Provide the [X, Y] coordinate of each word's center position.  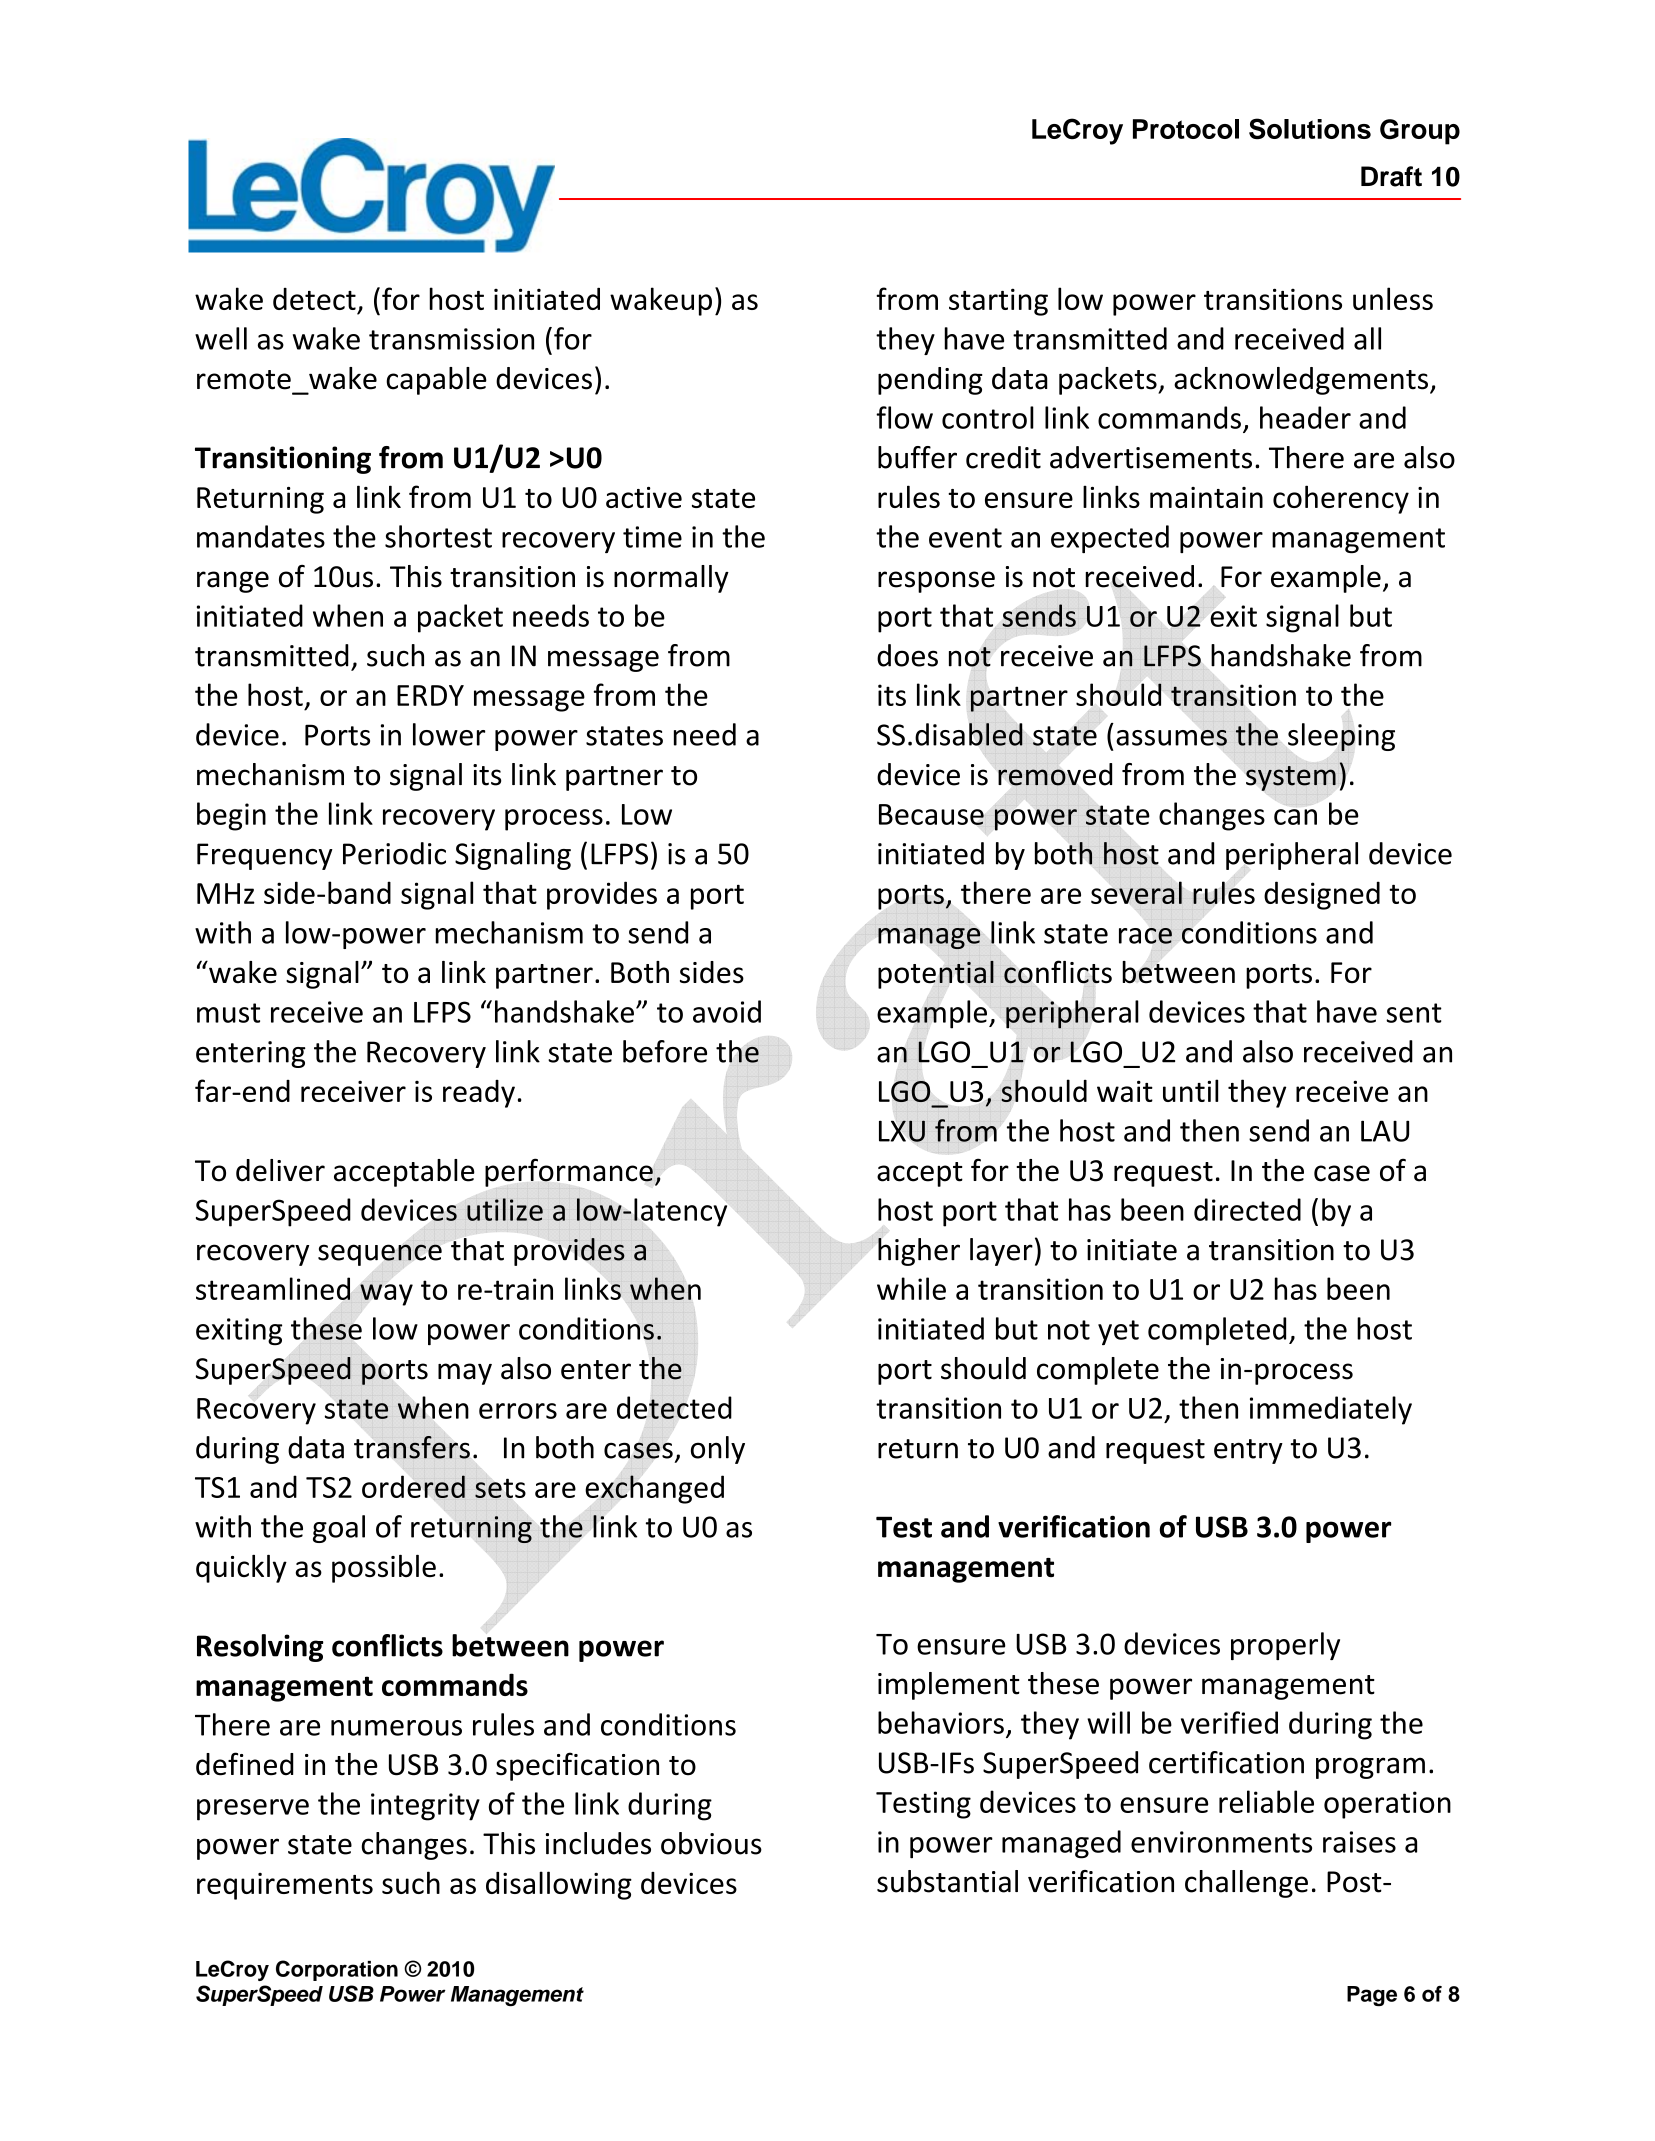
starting [998, 302]
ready [479, 1094]
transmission [451, 339]
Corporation [337, 1970]
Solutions [1310, 128]
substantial [947, 1881]
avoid [727, 1011]
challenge [1246, 1884]
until [1190, 1090]
